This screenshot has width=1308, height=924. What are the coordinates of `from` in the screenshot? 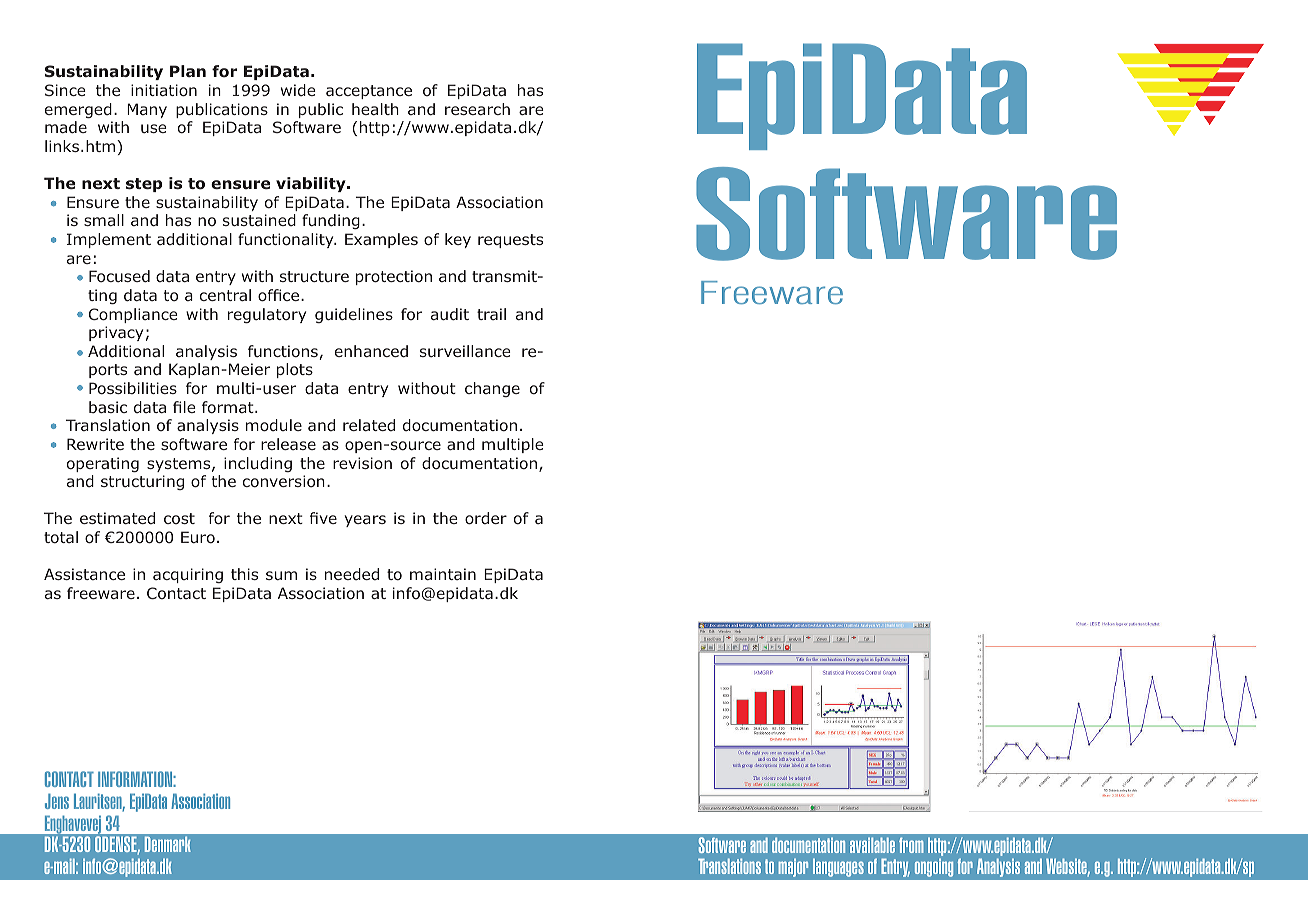 It's located at (911, 845).
